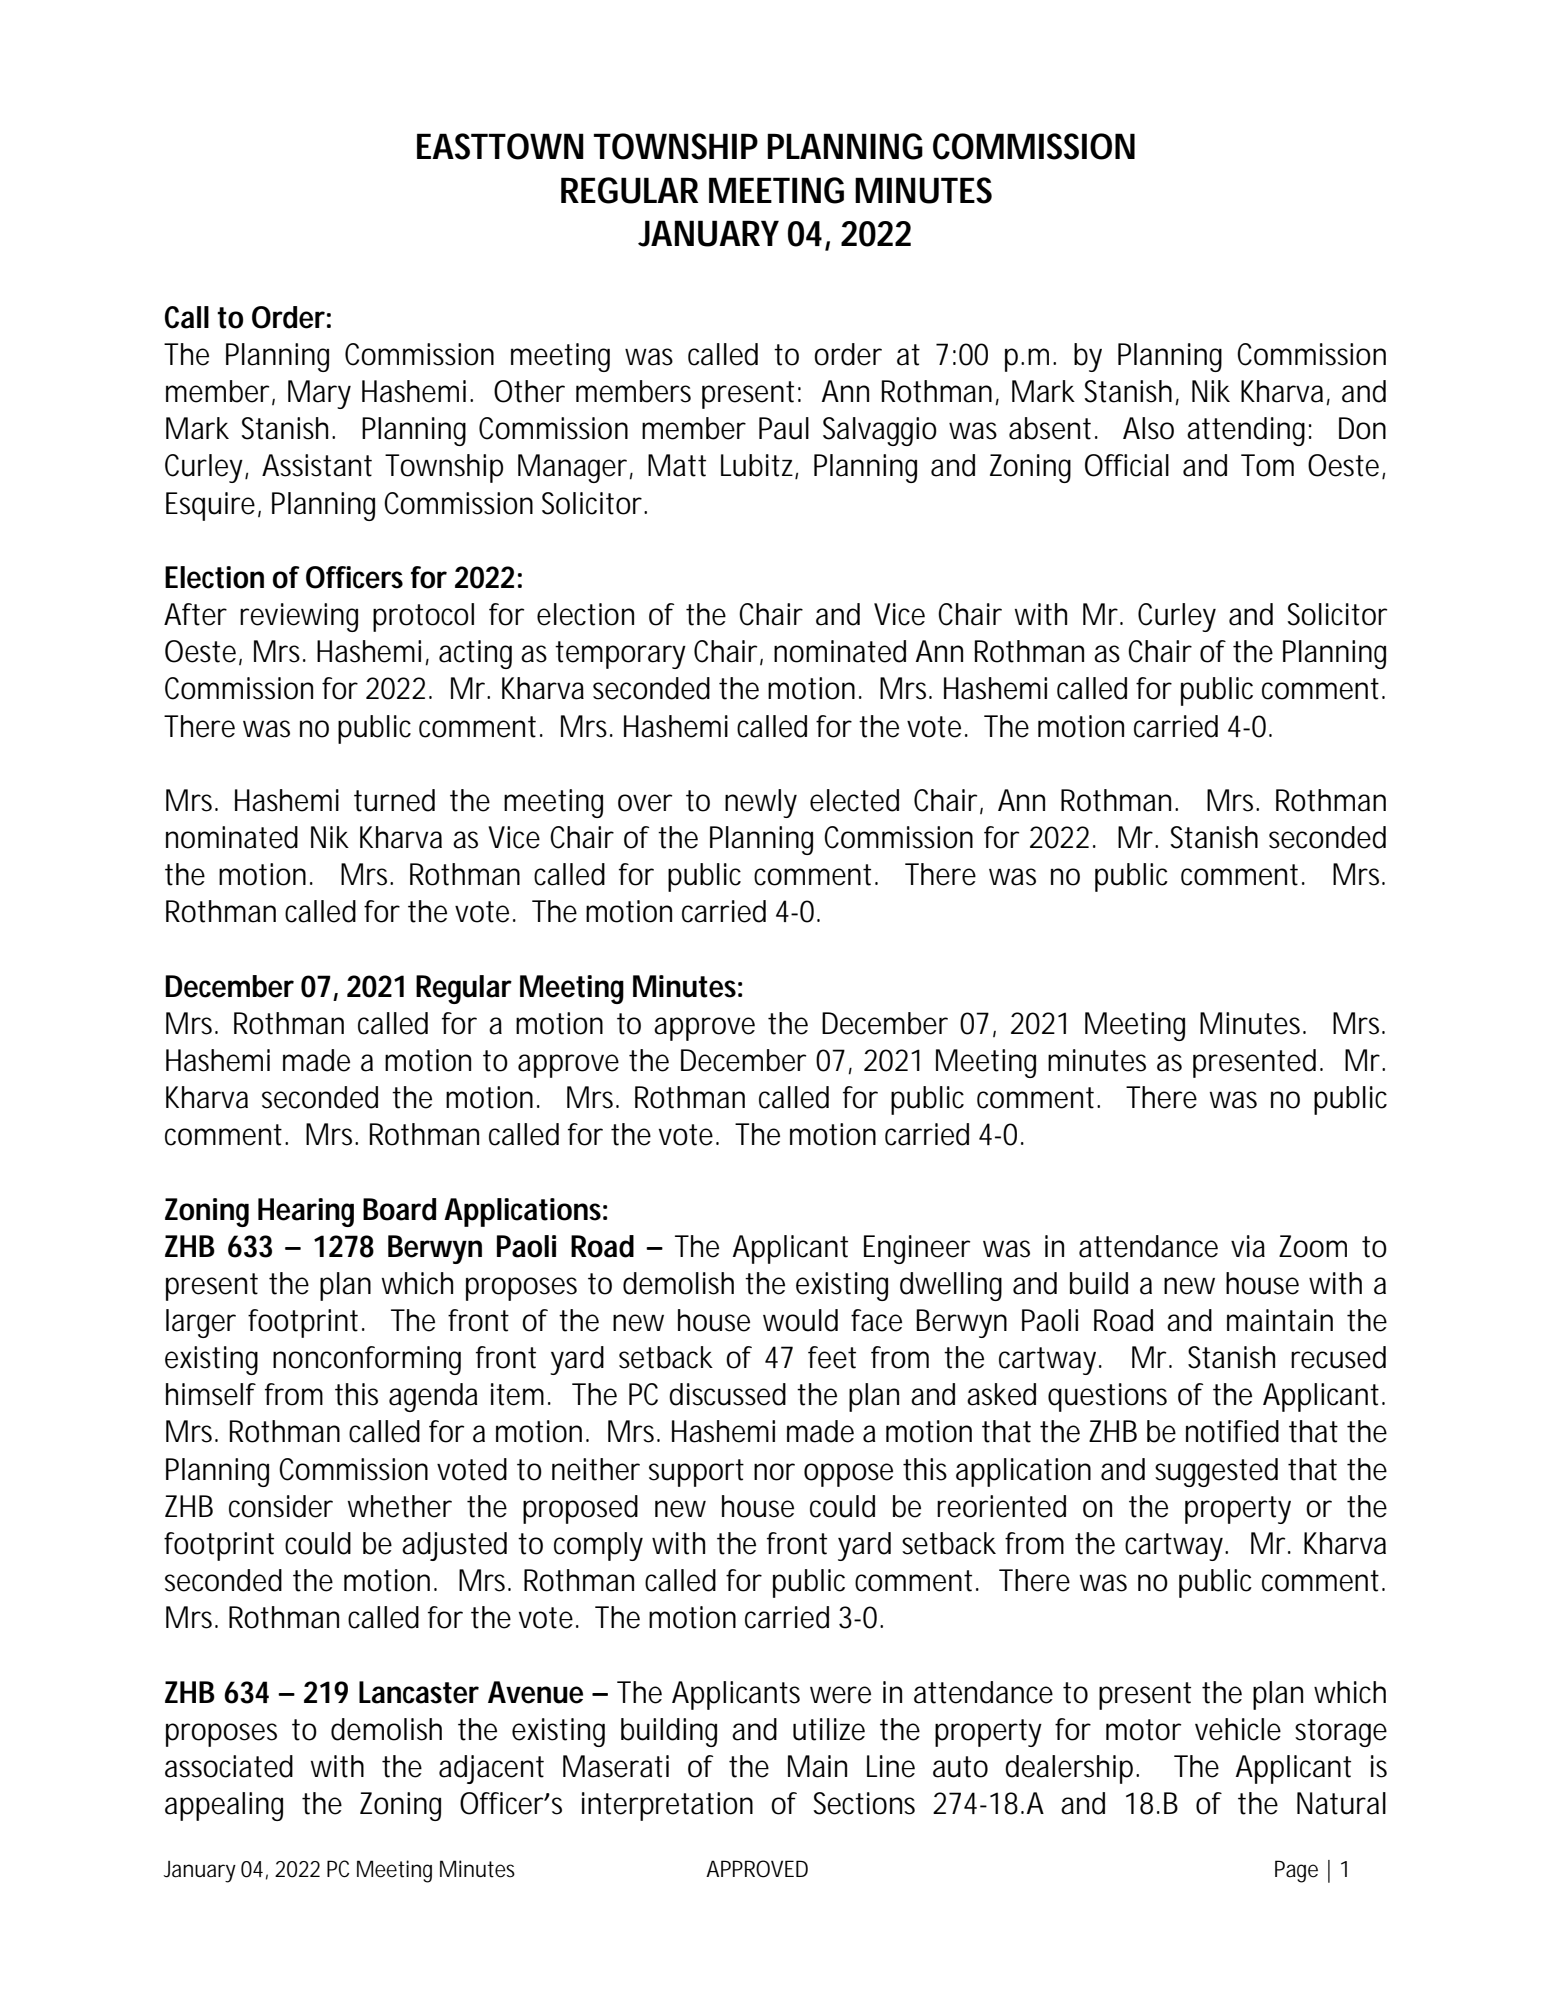 Image resolution: width=1552 pixels, height=2009 pixels. Describe the element at coordinates (917, 1249) in the screenshot. I see `Engineer` at that location.
